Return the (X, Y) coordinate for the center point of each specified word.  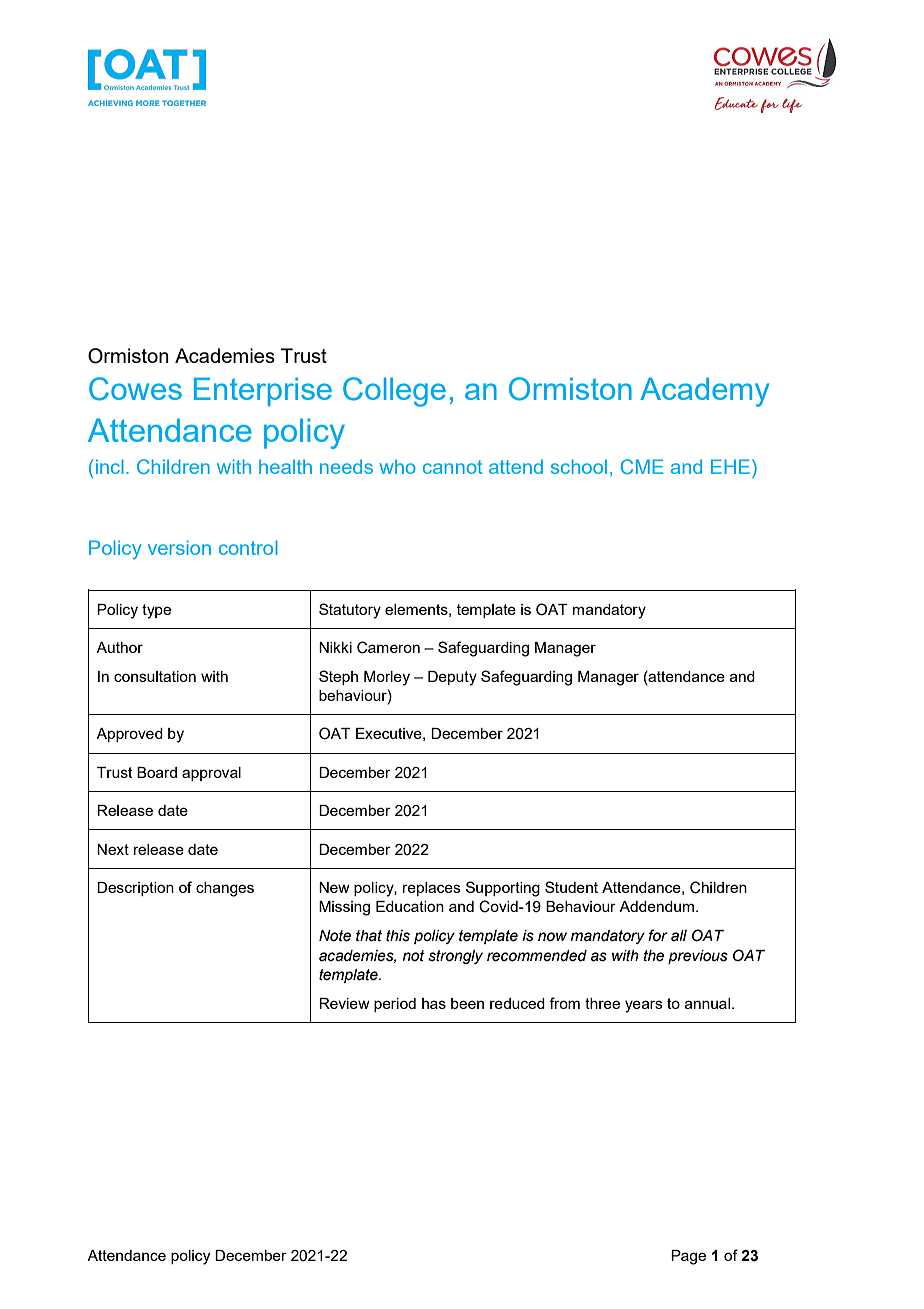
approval (211, 774)
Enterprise (263, 391)
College (394, 392)
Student (571, 887)
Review (344, 1003)
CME (642, 466)
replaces (432, 889)
